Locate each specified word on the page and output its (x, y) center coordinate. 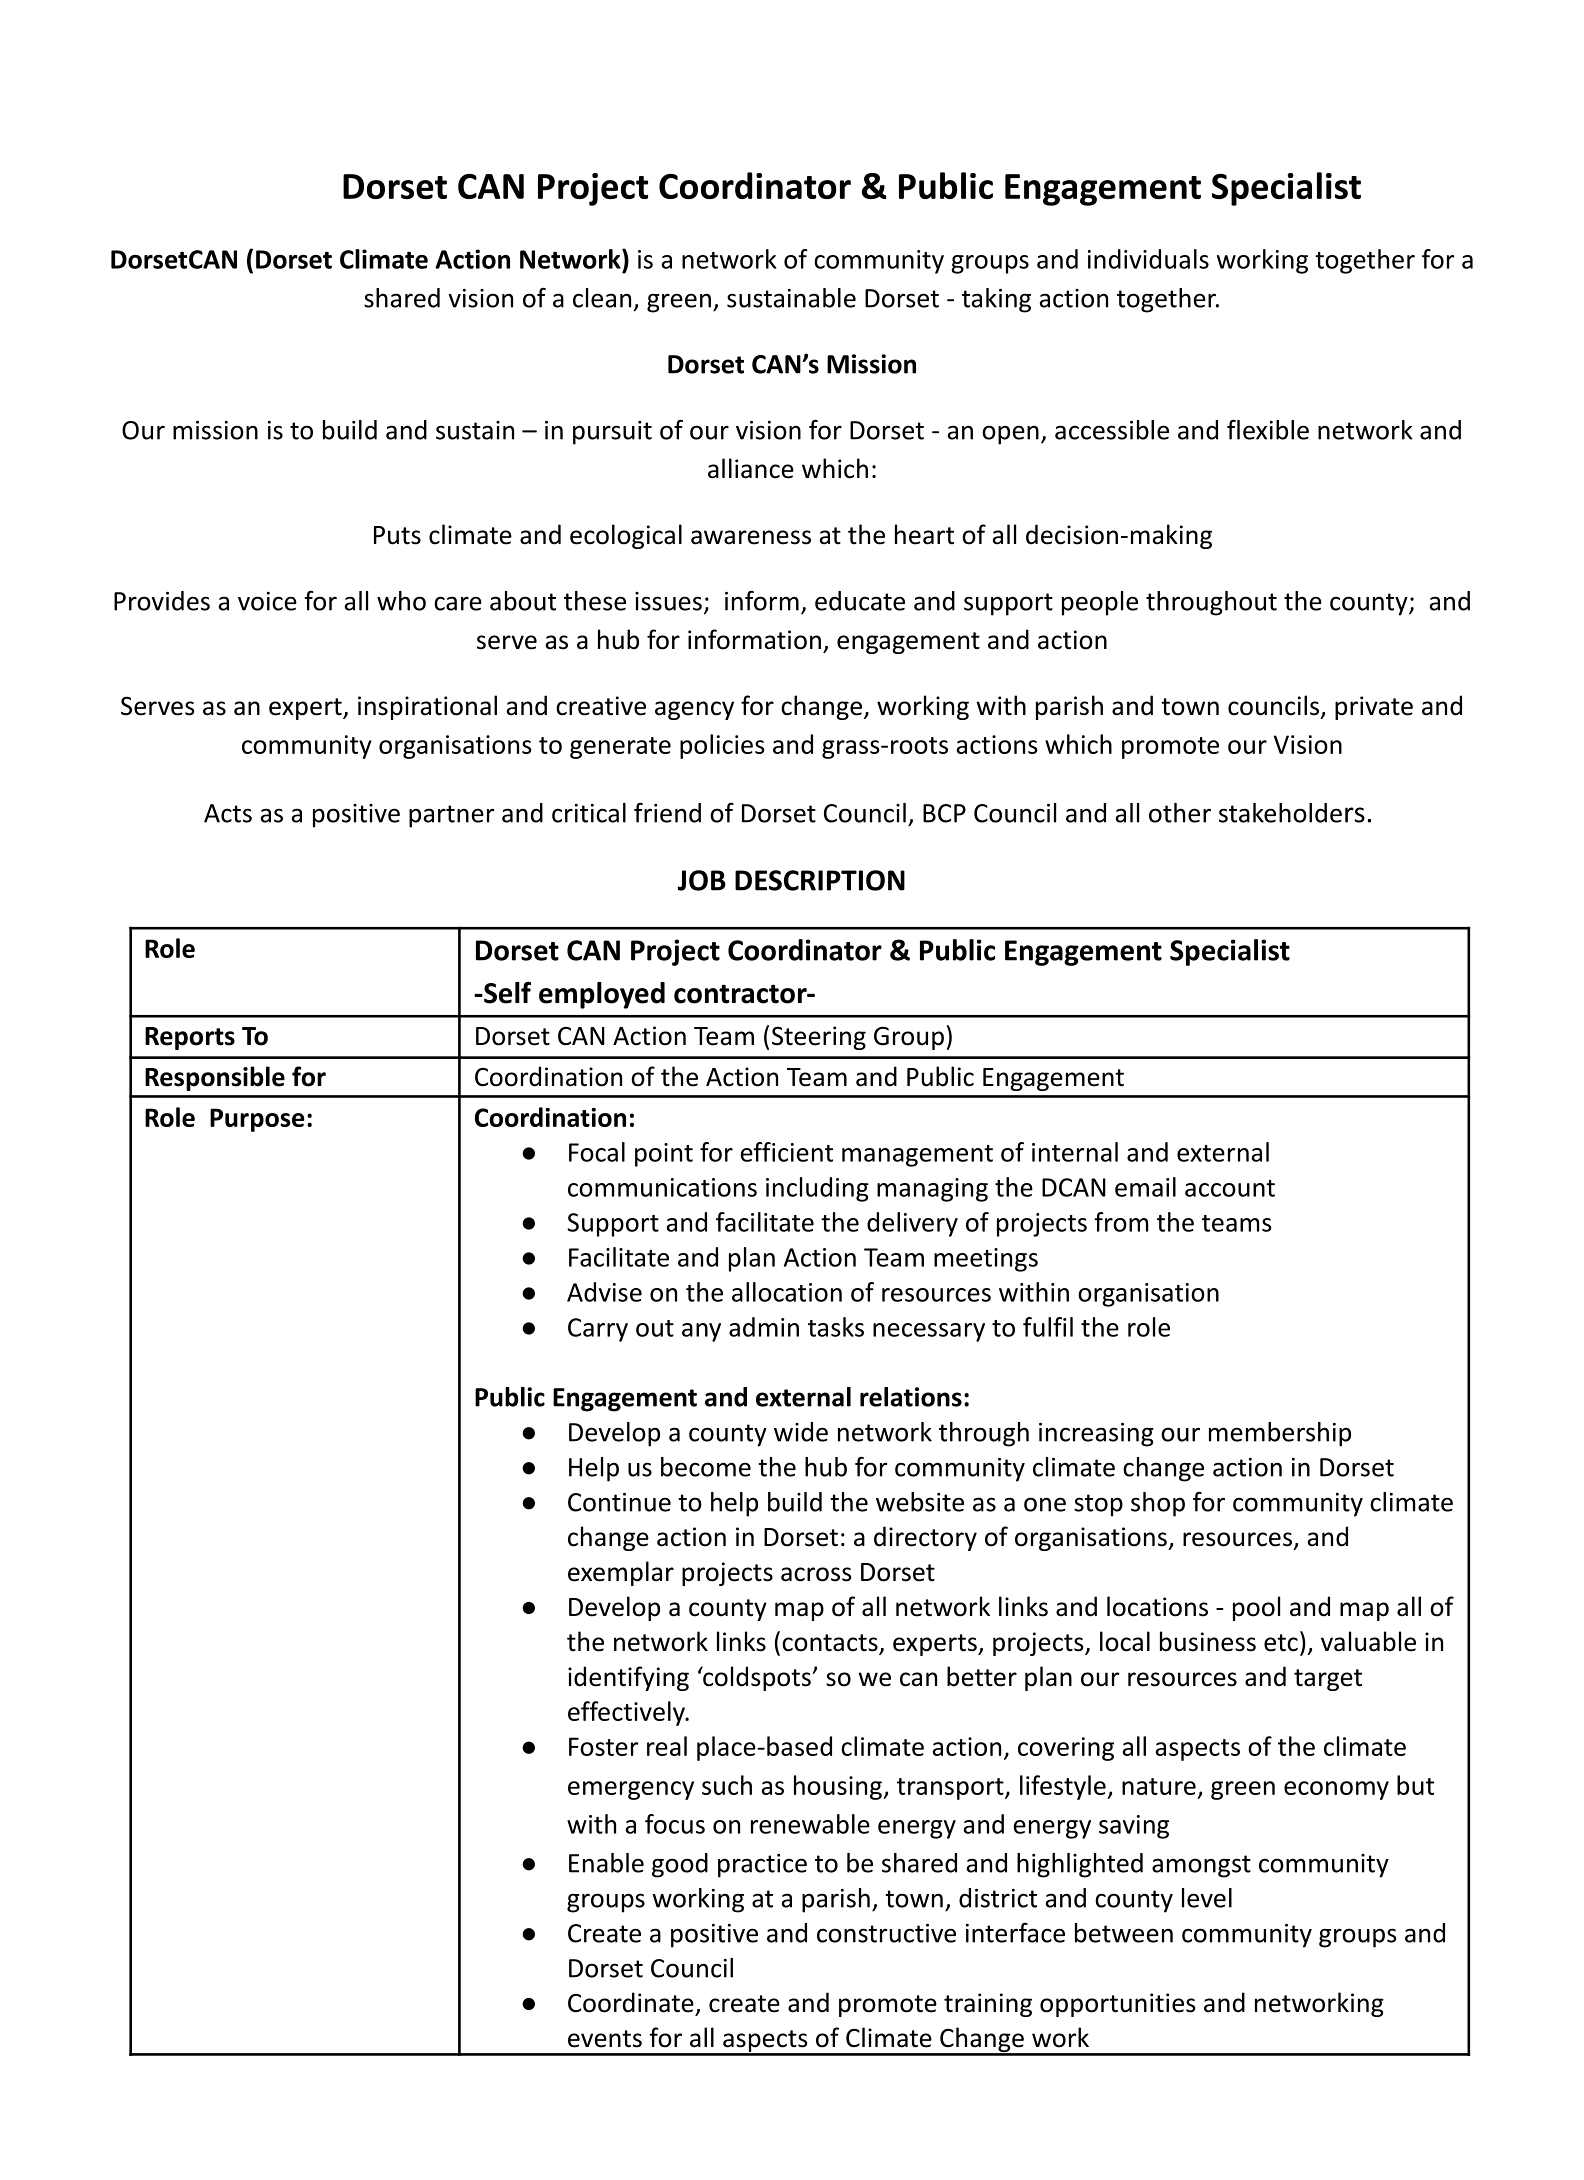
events (605, 2039)
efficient (787, 1152)
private (1374, 708)
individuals (1148, 259)
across (816, 1574)
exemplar (621, 1573)
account (1230, 1188)
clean (602, 298)
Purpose (257, 1120)
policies (722, 746)
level (1207, 1898)
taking (996, 300)
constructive (886, 1933)
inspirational (427, 707)
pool (1256, 1608)
